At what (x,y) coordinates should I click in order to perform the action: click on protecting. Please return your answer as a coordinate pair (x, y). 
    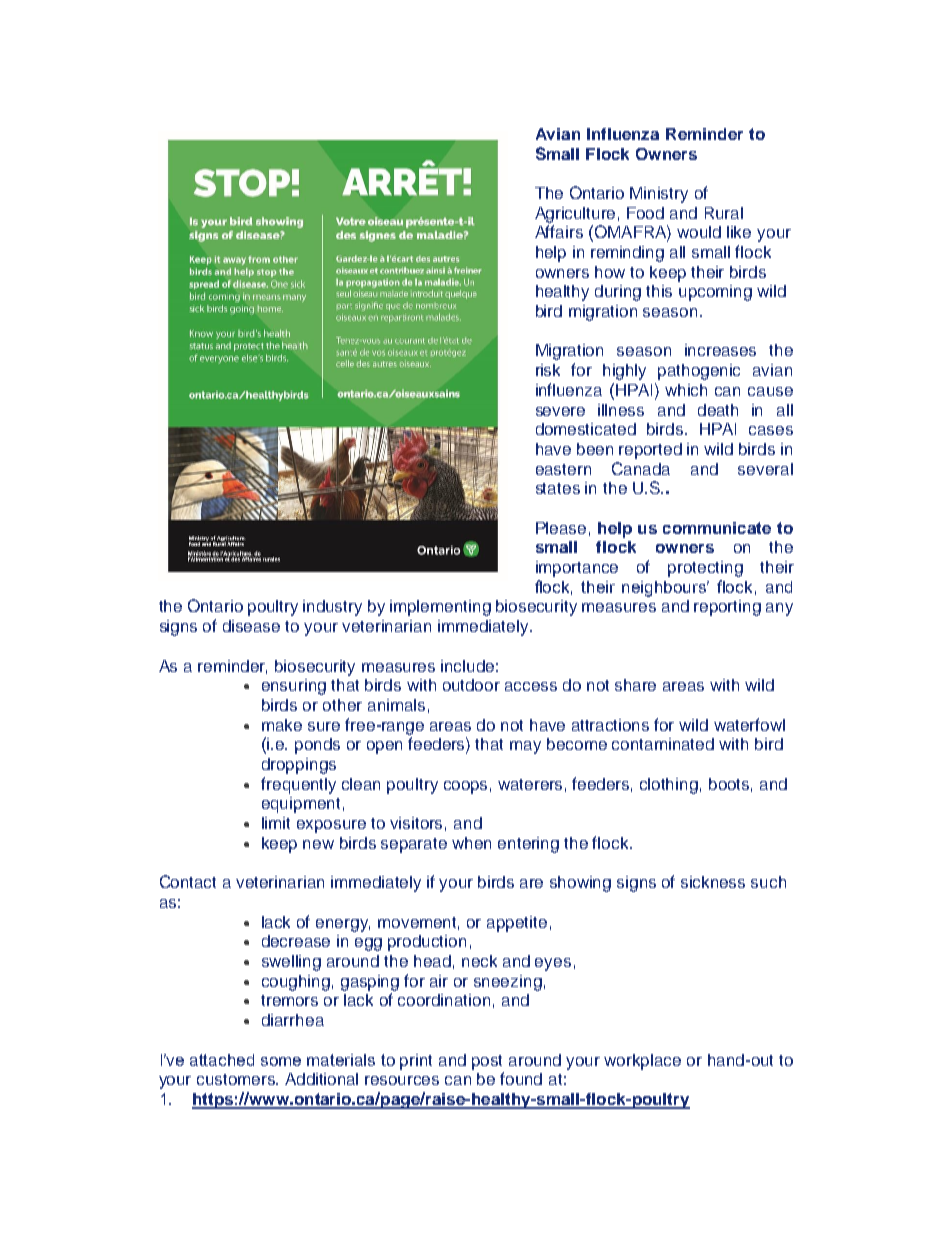
    Looking at the image, I should click on (705, 569).
